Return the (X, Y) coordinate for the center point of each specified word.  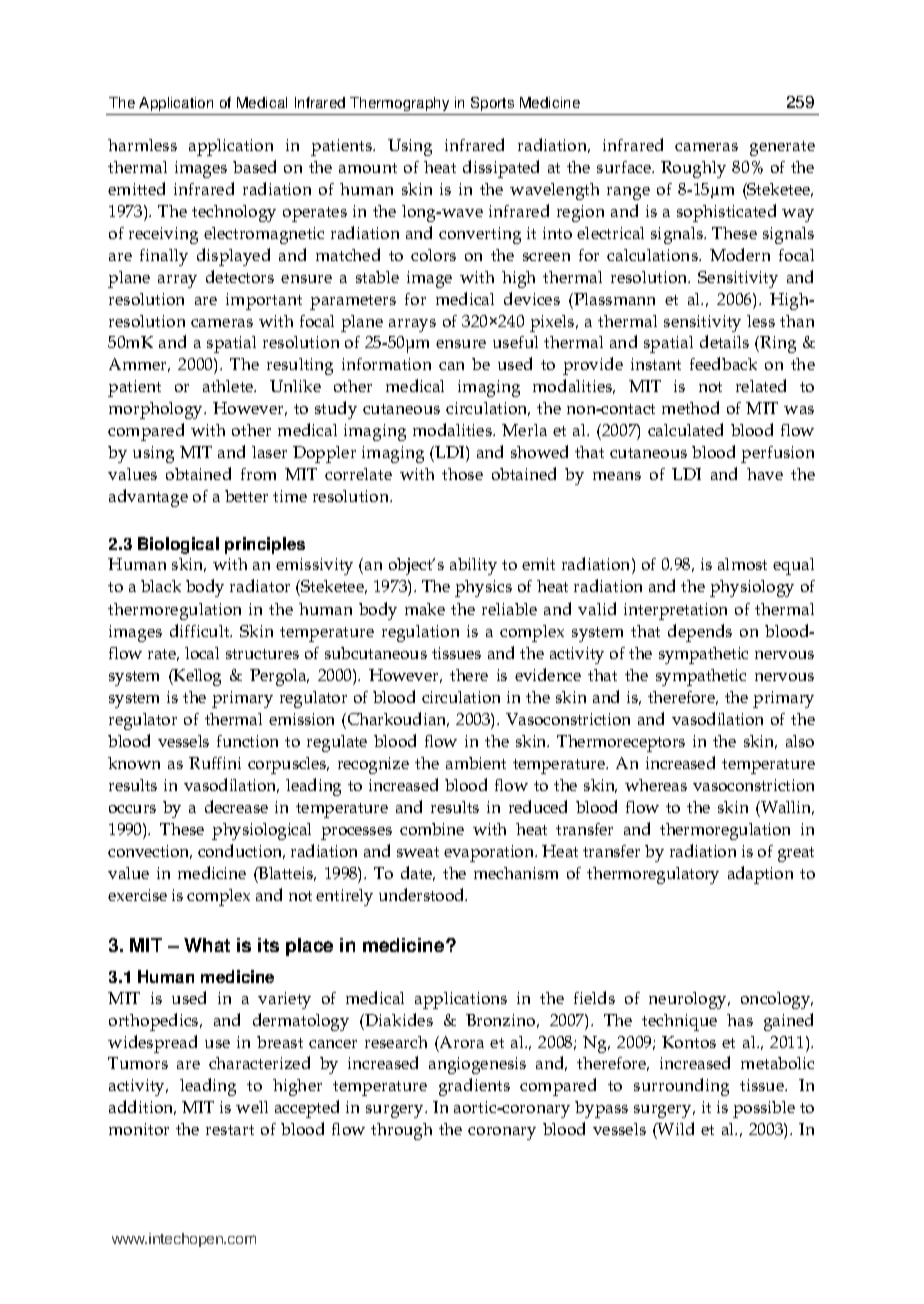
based (254, 166)
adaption (760, 875)
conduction (241, 851)
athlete (229, 386)
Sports (493, 106)
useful (515, 342)
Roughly (693, 169)
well (252, 1107)
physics (483, 588)
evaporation (490, 853)
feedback (723, 363)
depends (700, 633)
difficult (201, 630)
